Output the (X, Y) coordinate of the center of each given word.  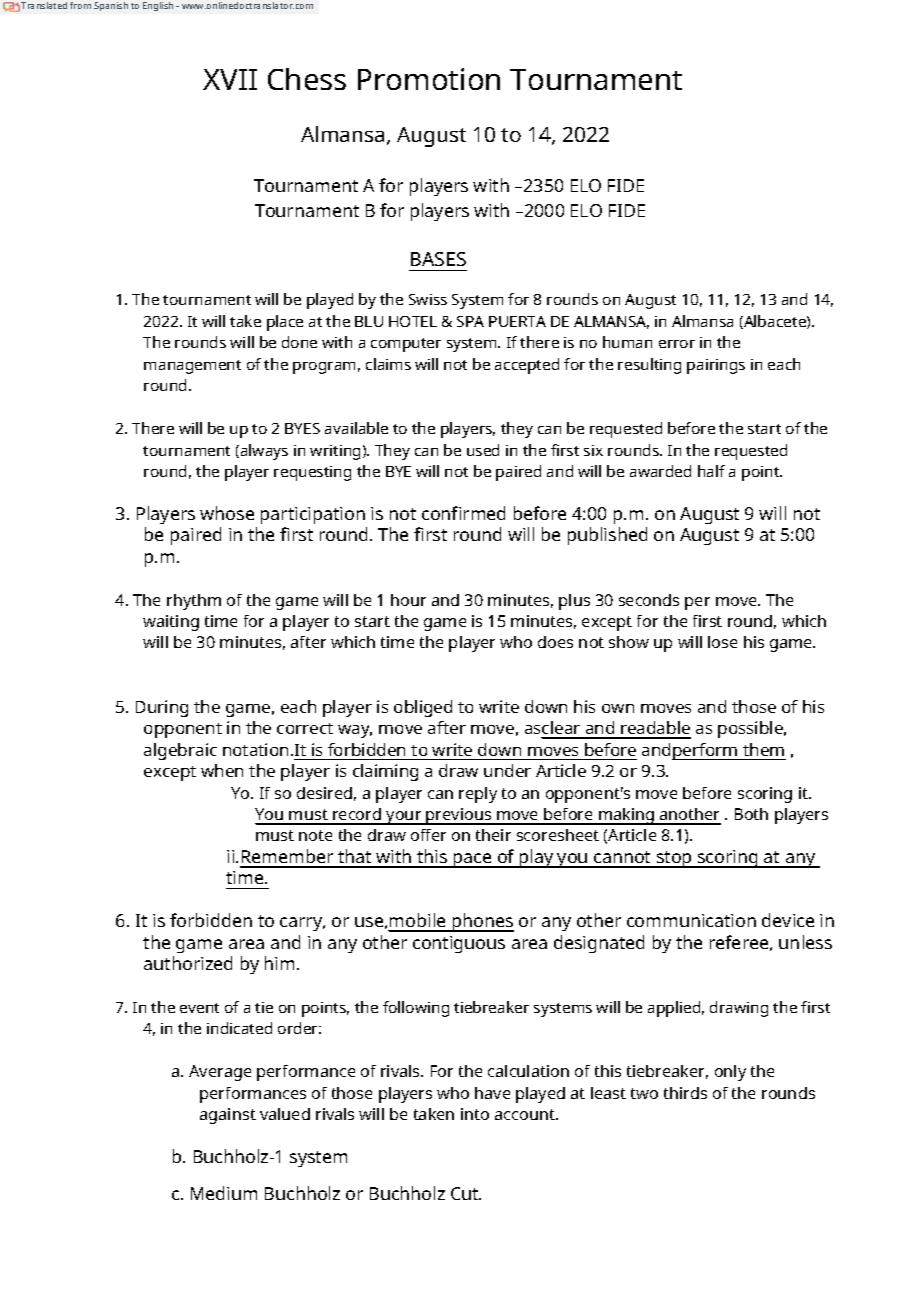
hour (408, 600)
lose (722, 642)
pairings (716, 366)
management (192, 367)
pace (473, 860)
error (677, 344)
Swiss (428, 299)
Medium (224, 1193)
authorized (188, 963)
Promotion (429, 79)
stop (674, 859)
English (158, 6)
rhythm (194, 602)
